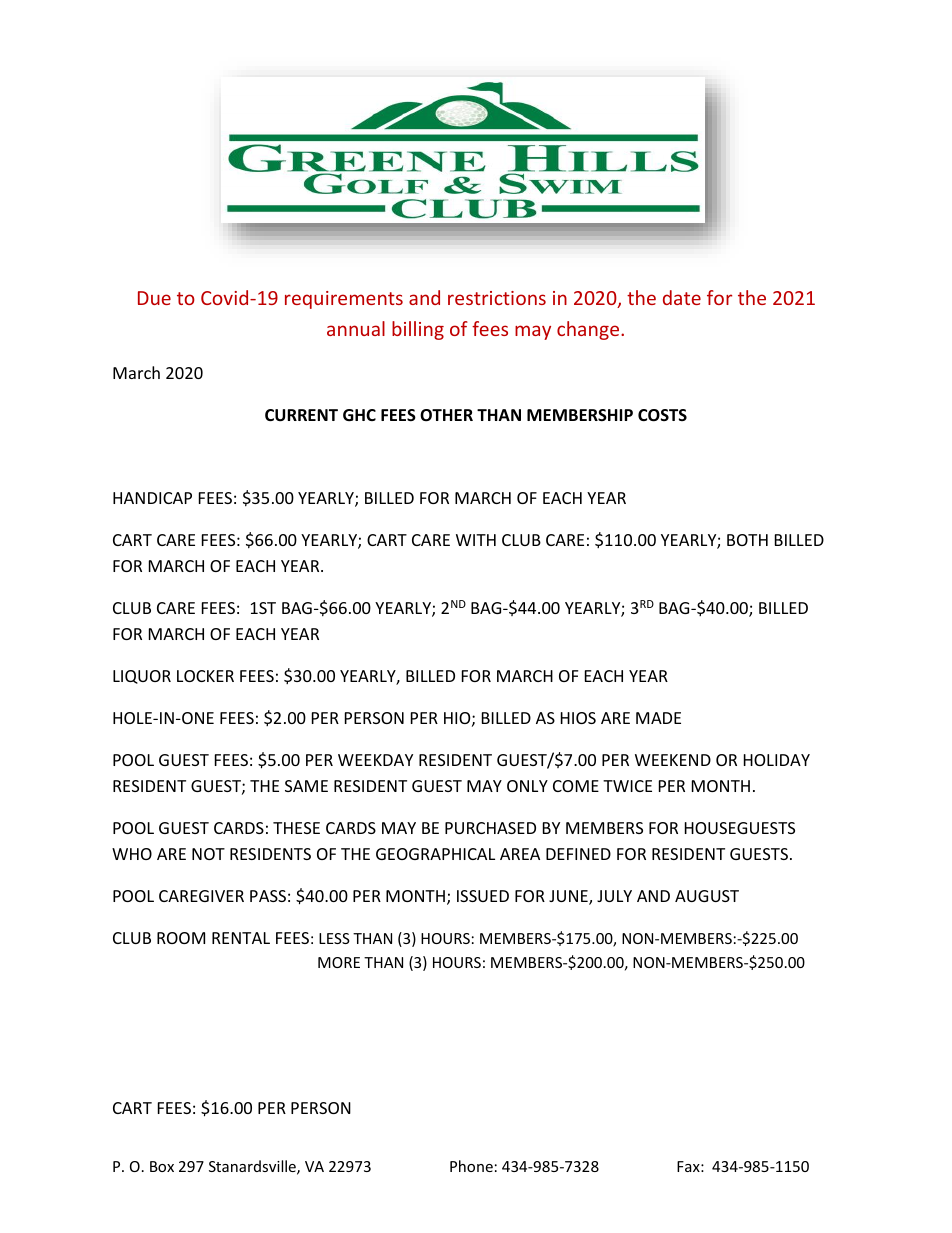 Image resolution: width=952 pixels, height=1233 pixels. Describe the element at coordinates (471, 1166) in the image. I see `Phone` at that location.
